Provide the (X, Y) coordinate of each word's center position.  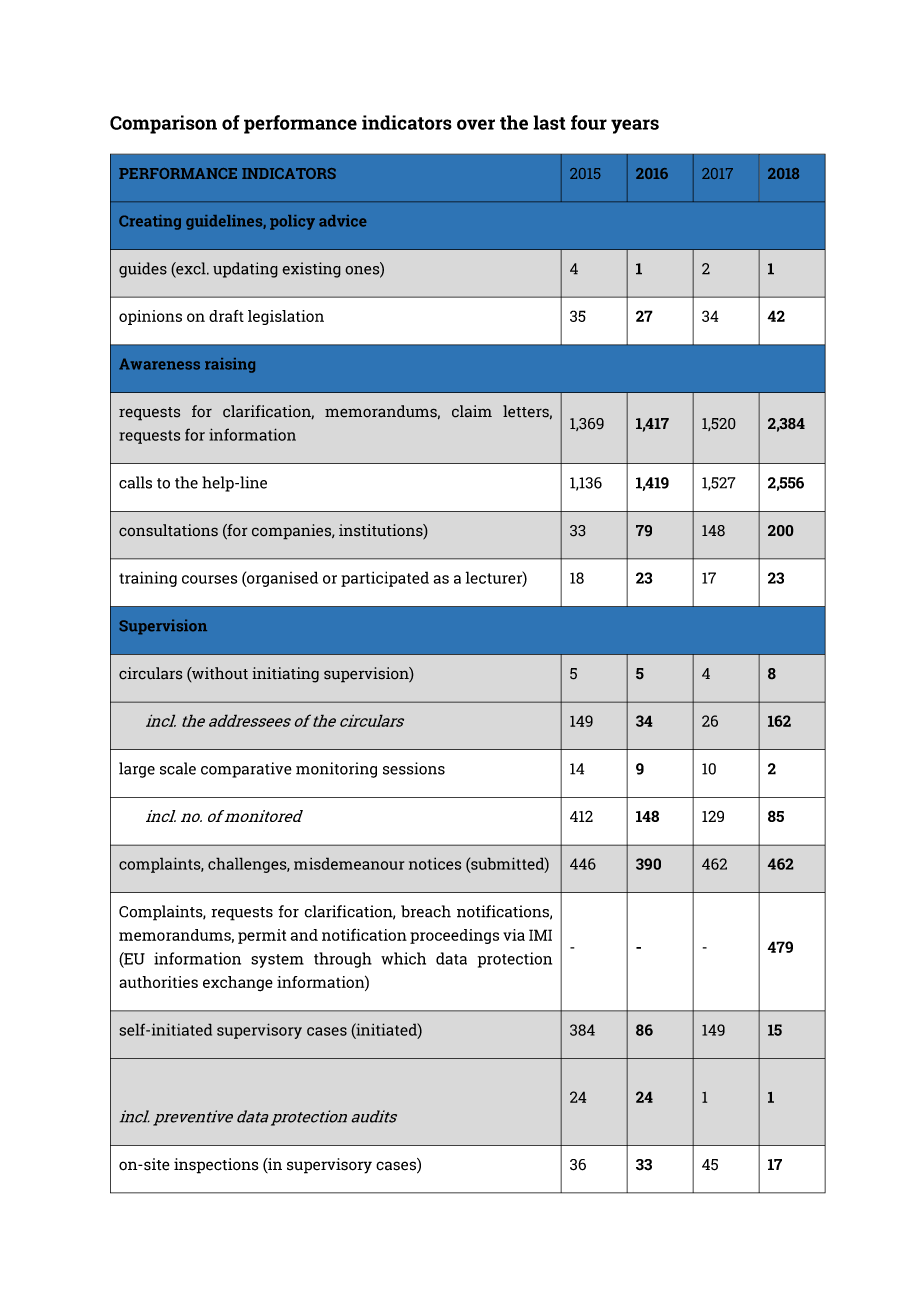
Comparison (163, 124)
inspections (216, 1166)
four (589, 122)
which (403, 958)
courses (209, 579)
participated (385, 579)
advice (343, 221)
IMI (540, 935)
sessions (414, 768)
